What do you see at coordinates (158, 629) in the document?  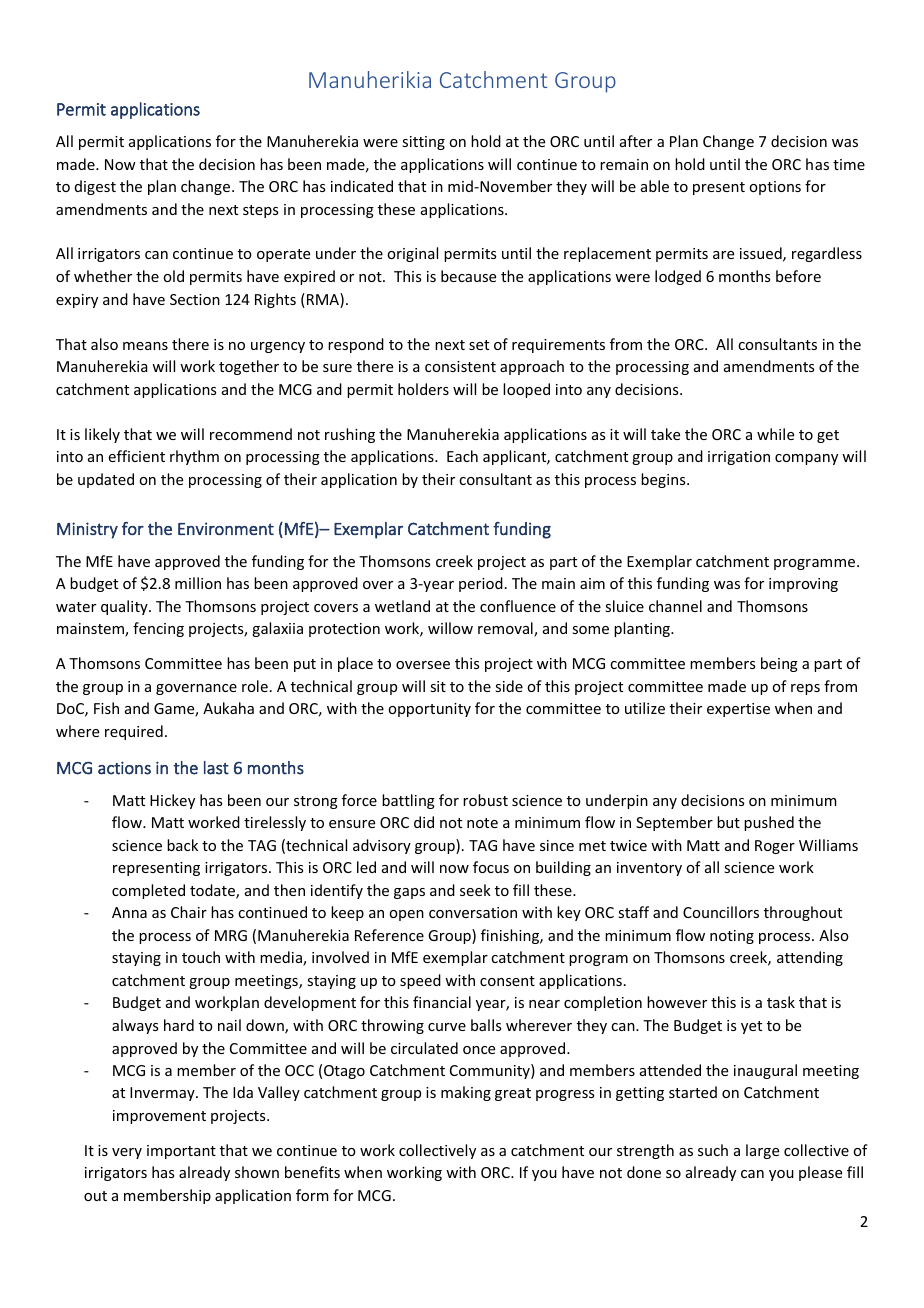 I see `fencing` at bounding box center [158, 629].
